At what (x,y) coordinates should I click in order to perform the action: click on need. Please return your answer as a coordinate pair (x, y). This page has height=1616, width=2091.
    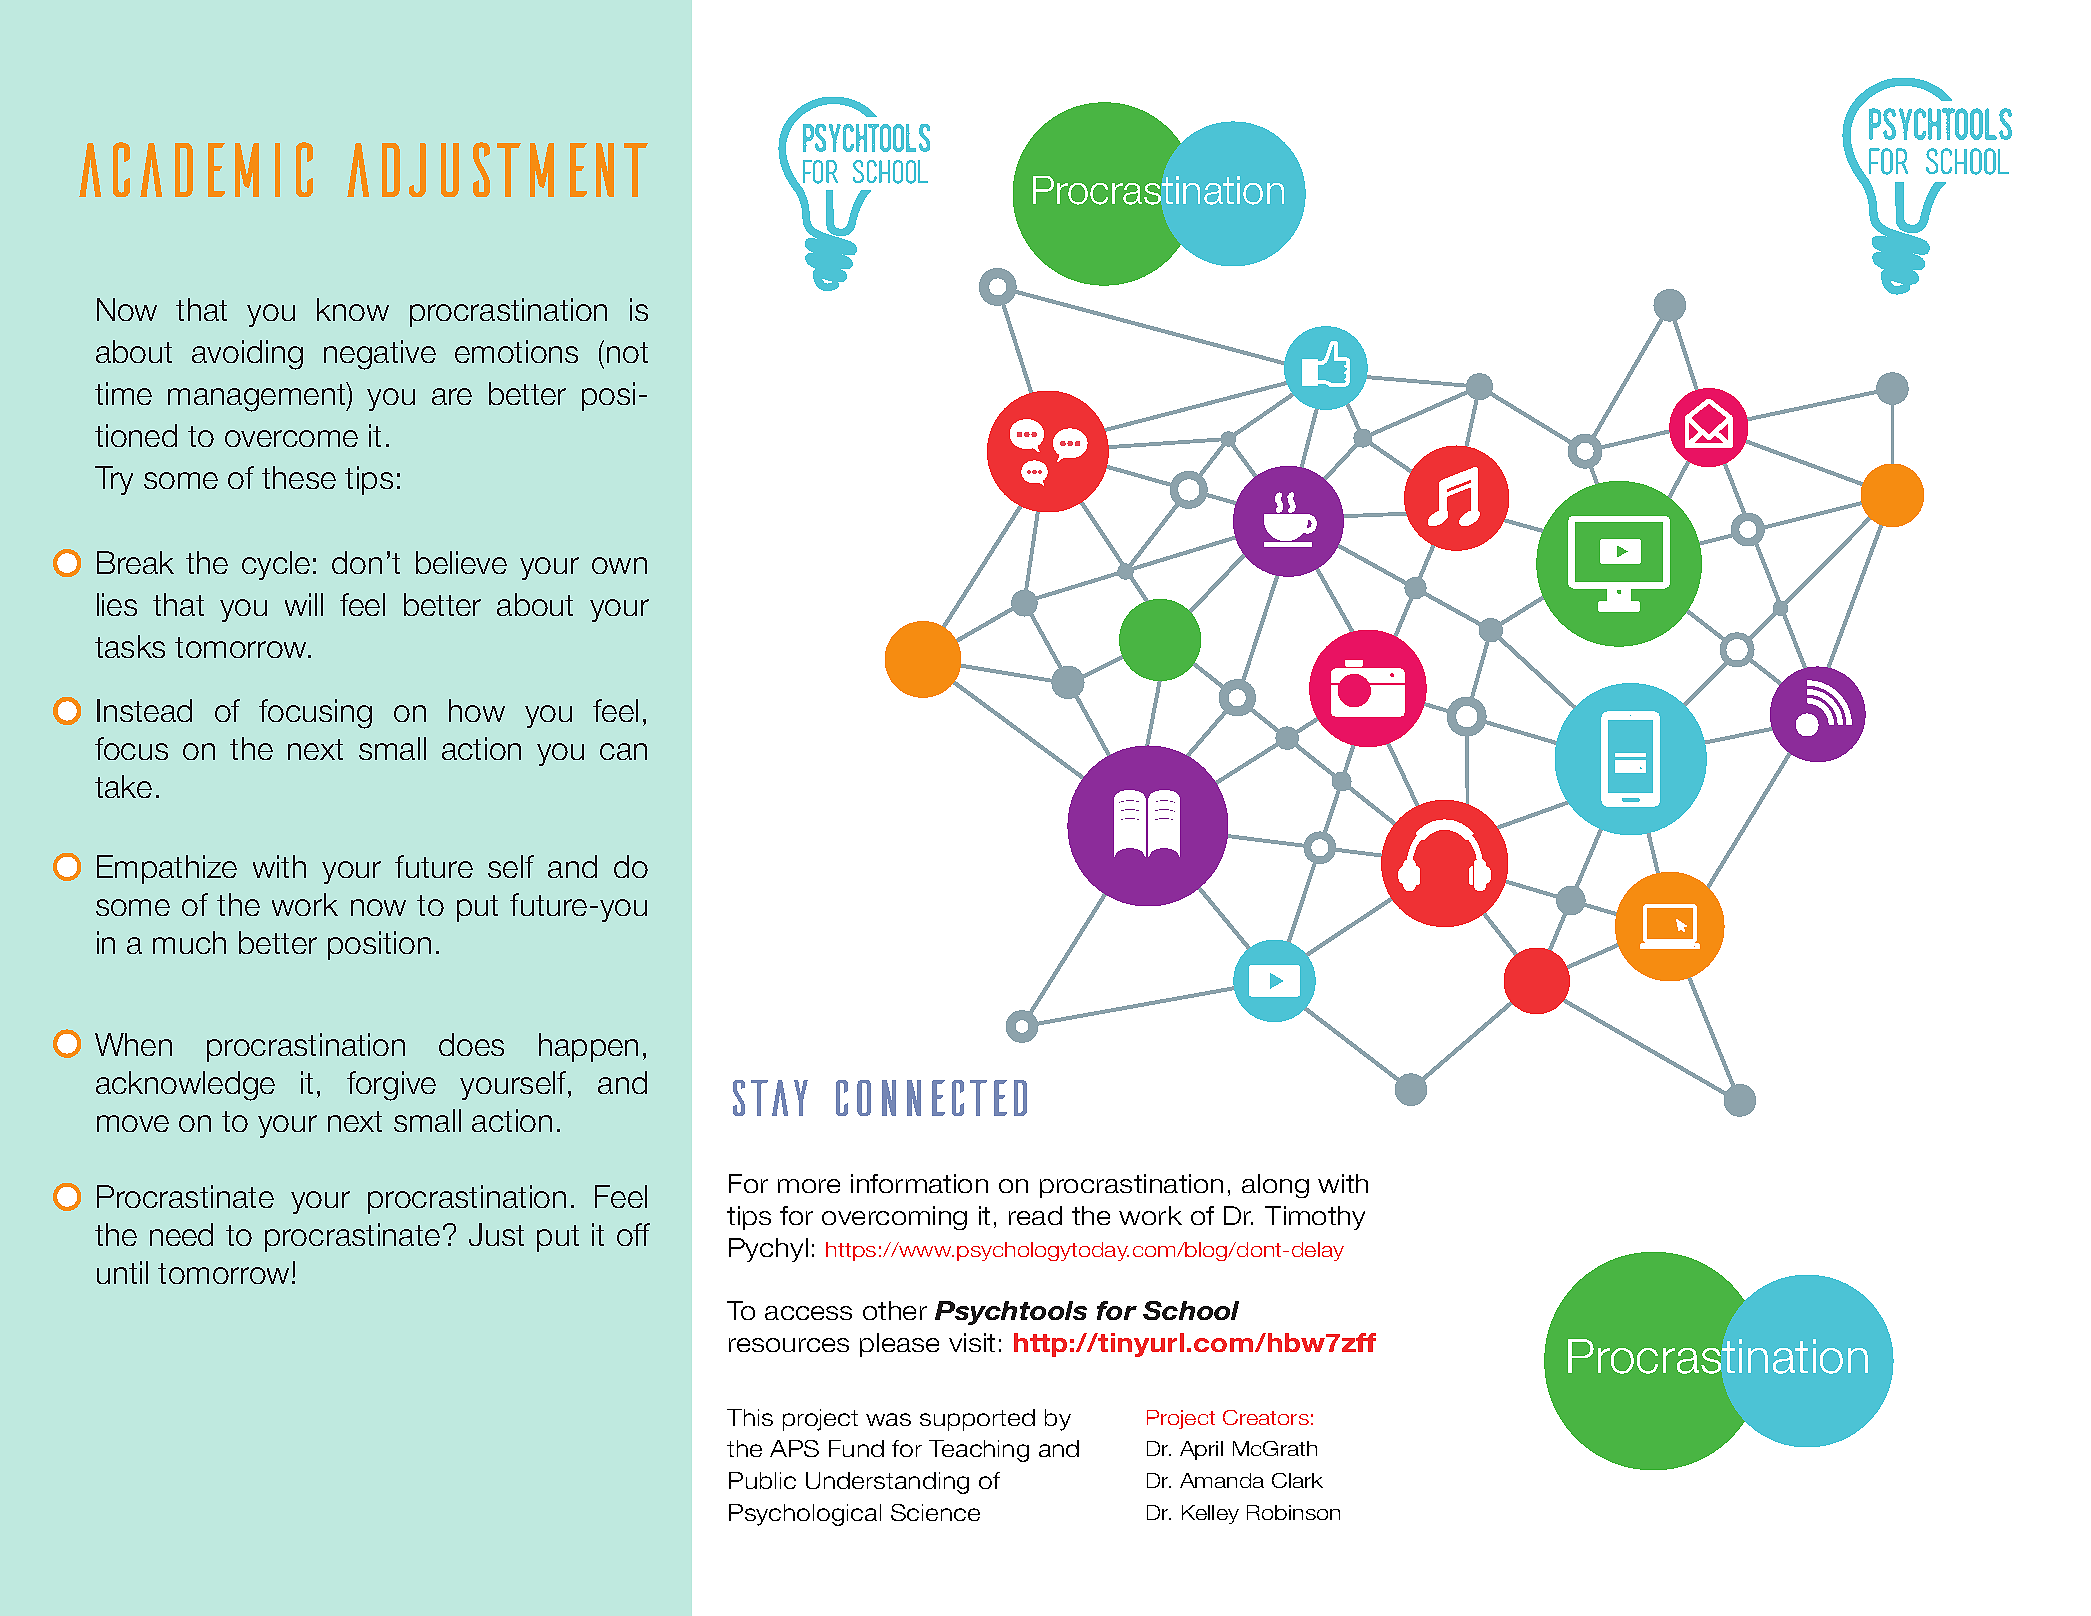
    Looking at the image, I should click on (181, 1234).
